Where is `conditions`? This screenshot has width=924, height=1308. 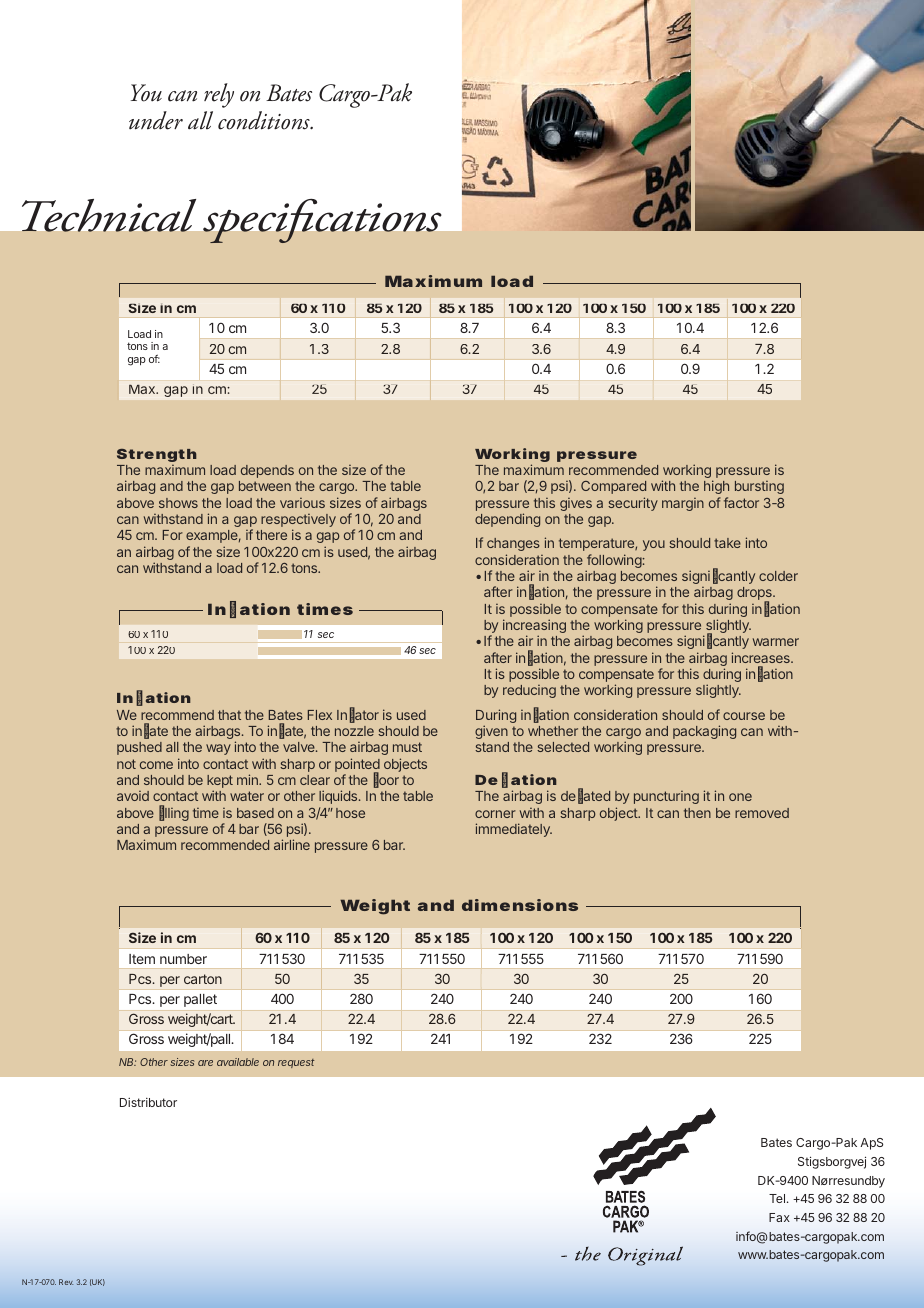
conditions is located at coordinates (265, 120).
